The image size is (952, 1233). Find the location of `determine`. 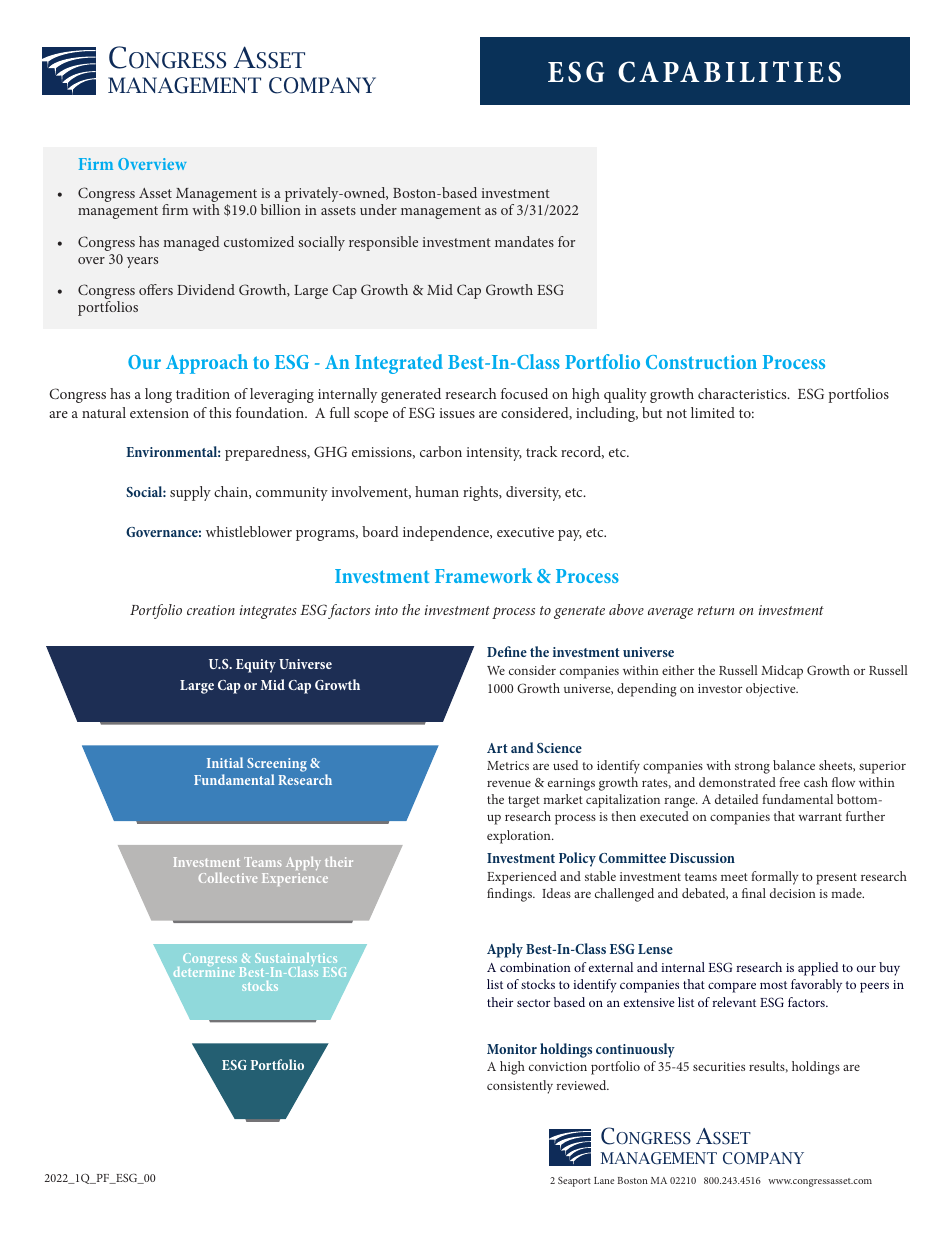

determine is located at coordinates (204, 970).
